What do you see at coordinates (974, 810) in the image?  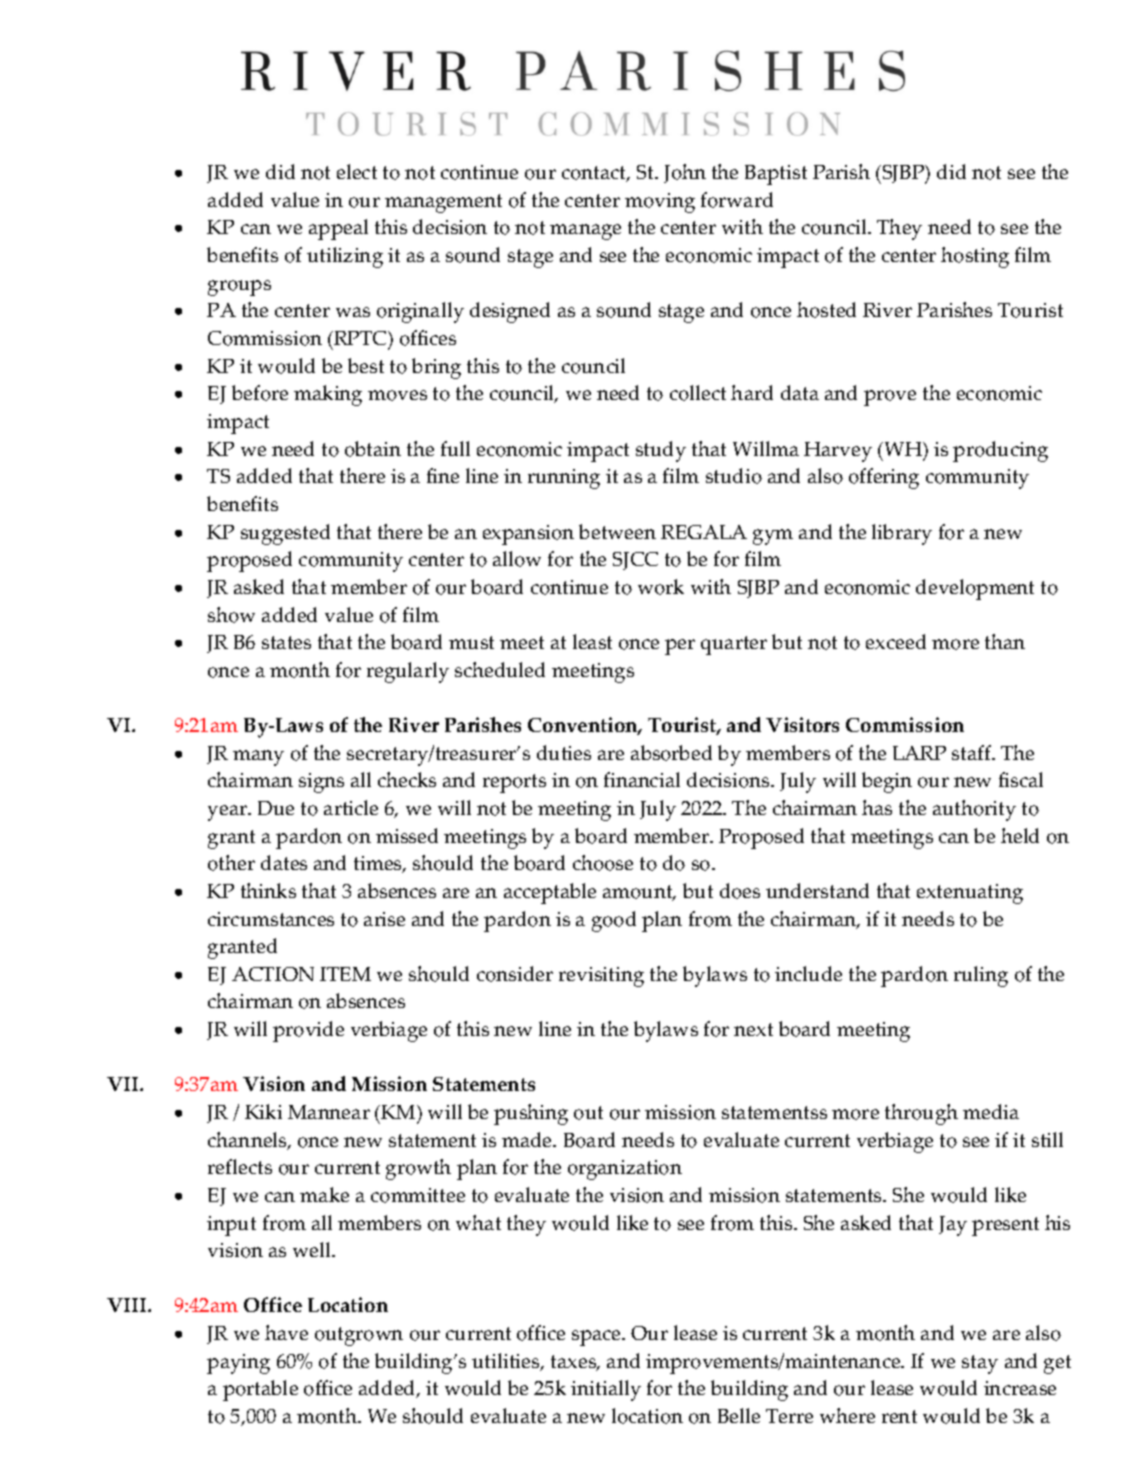 I see `authority` at bounding box center [974, 810].
